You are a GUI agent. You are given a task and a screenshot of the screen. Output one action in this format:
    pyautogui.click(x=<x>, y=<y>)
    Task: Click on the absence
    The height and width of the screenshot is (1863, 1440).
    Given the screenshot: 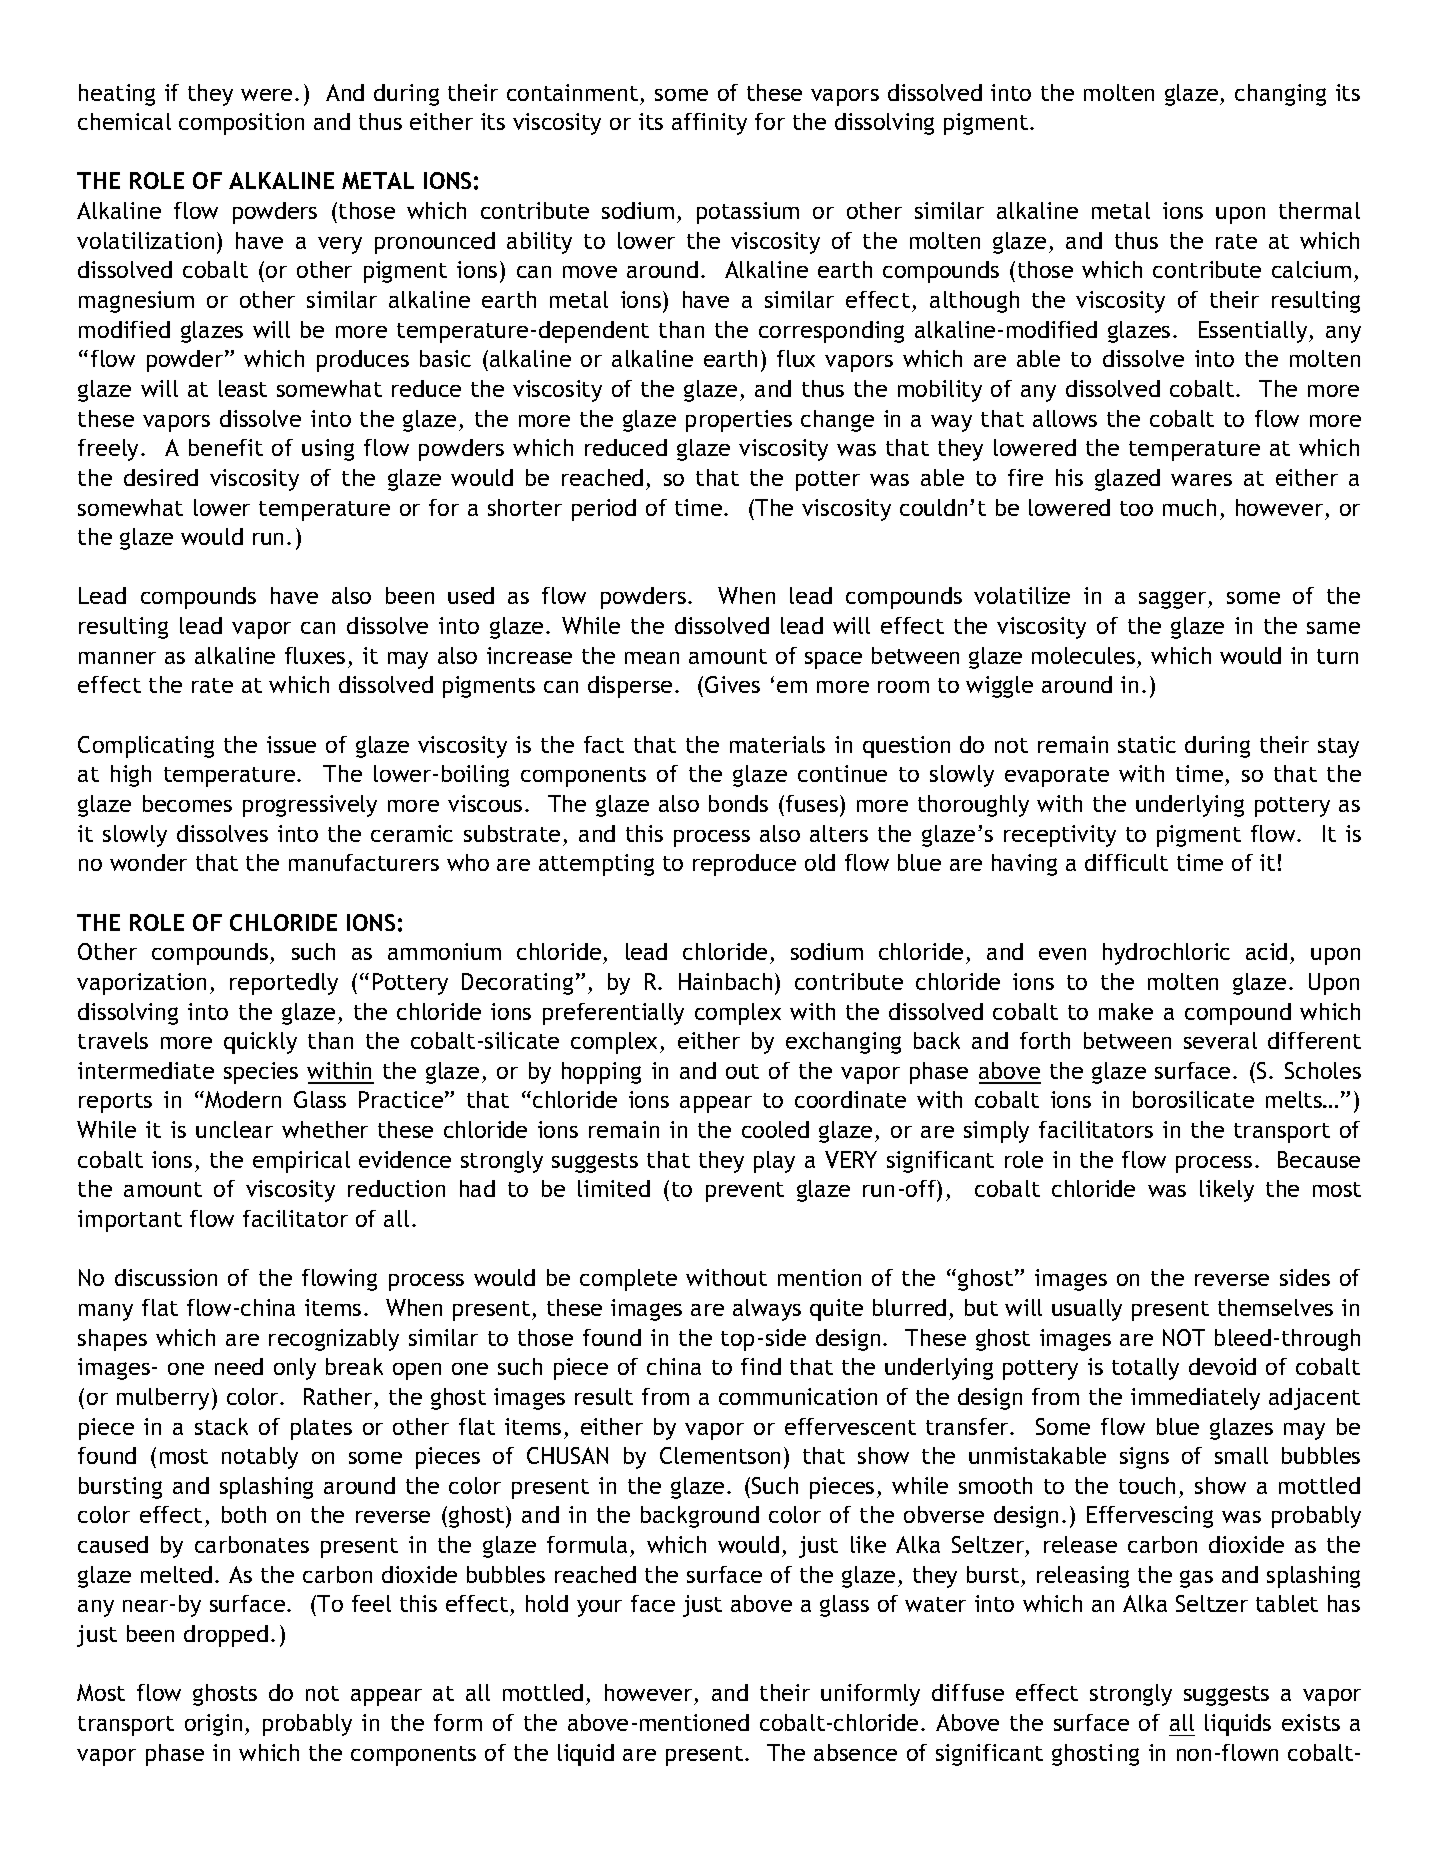 What is the action you would take?
    pyautogui.click(x=855, y=1752)
